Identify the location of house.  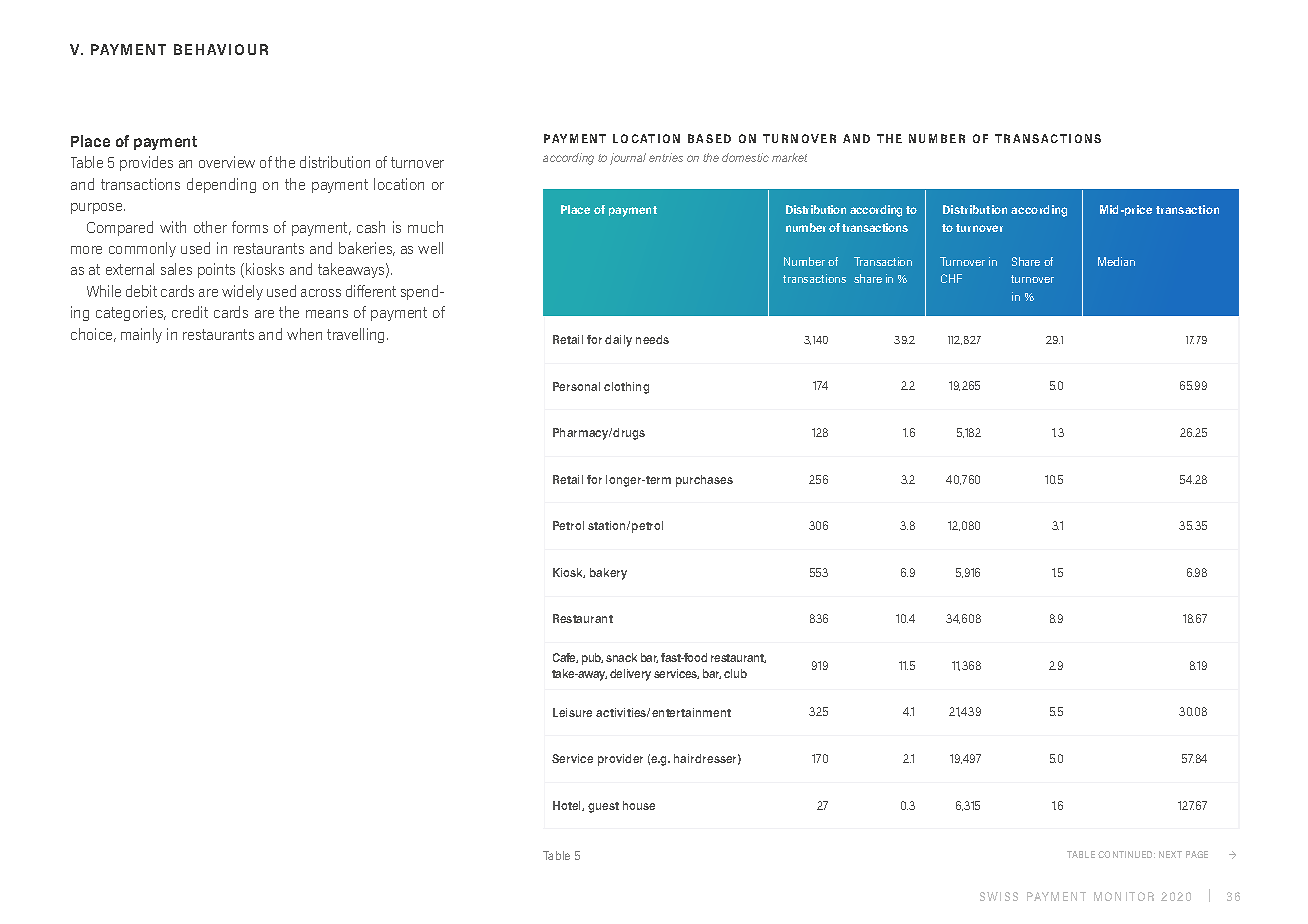
(639, 805).
